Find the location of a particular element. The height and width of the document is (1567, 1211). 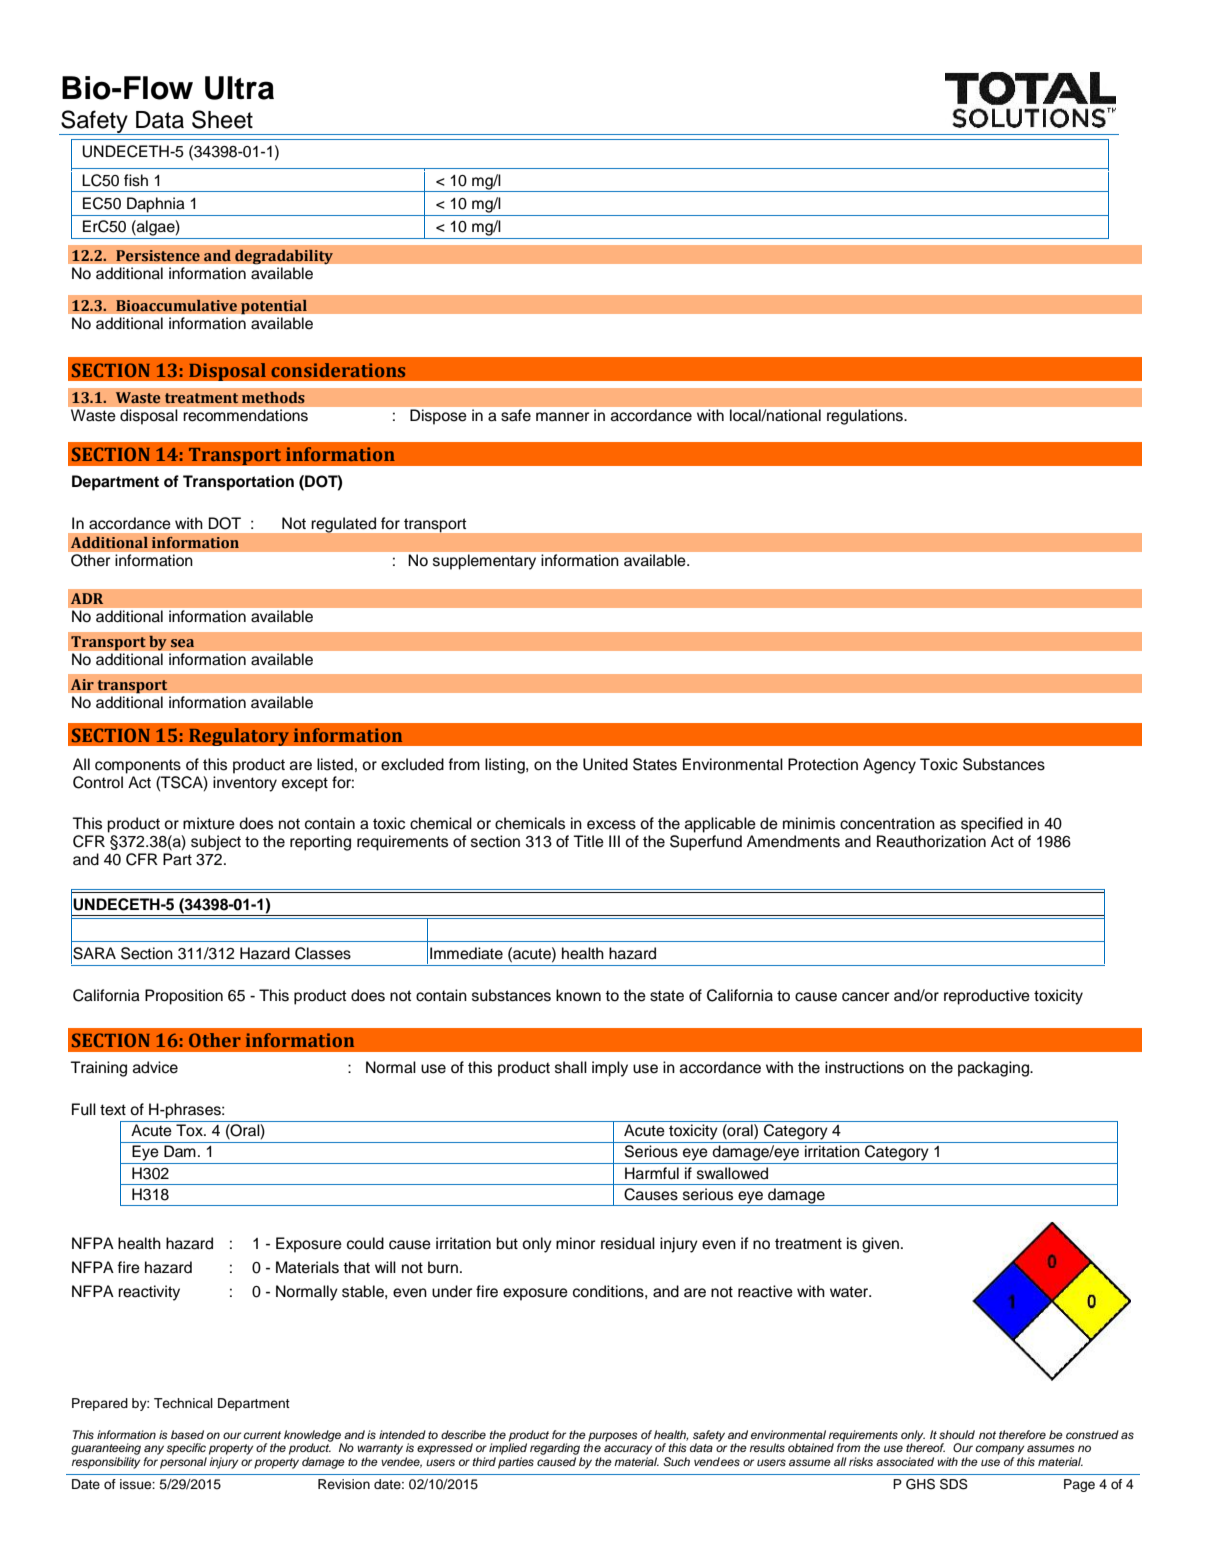

purposes is located at coordinates (613, 1437).
